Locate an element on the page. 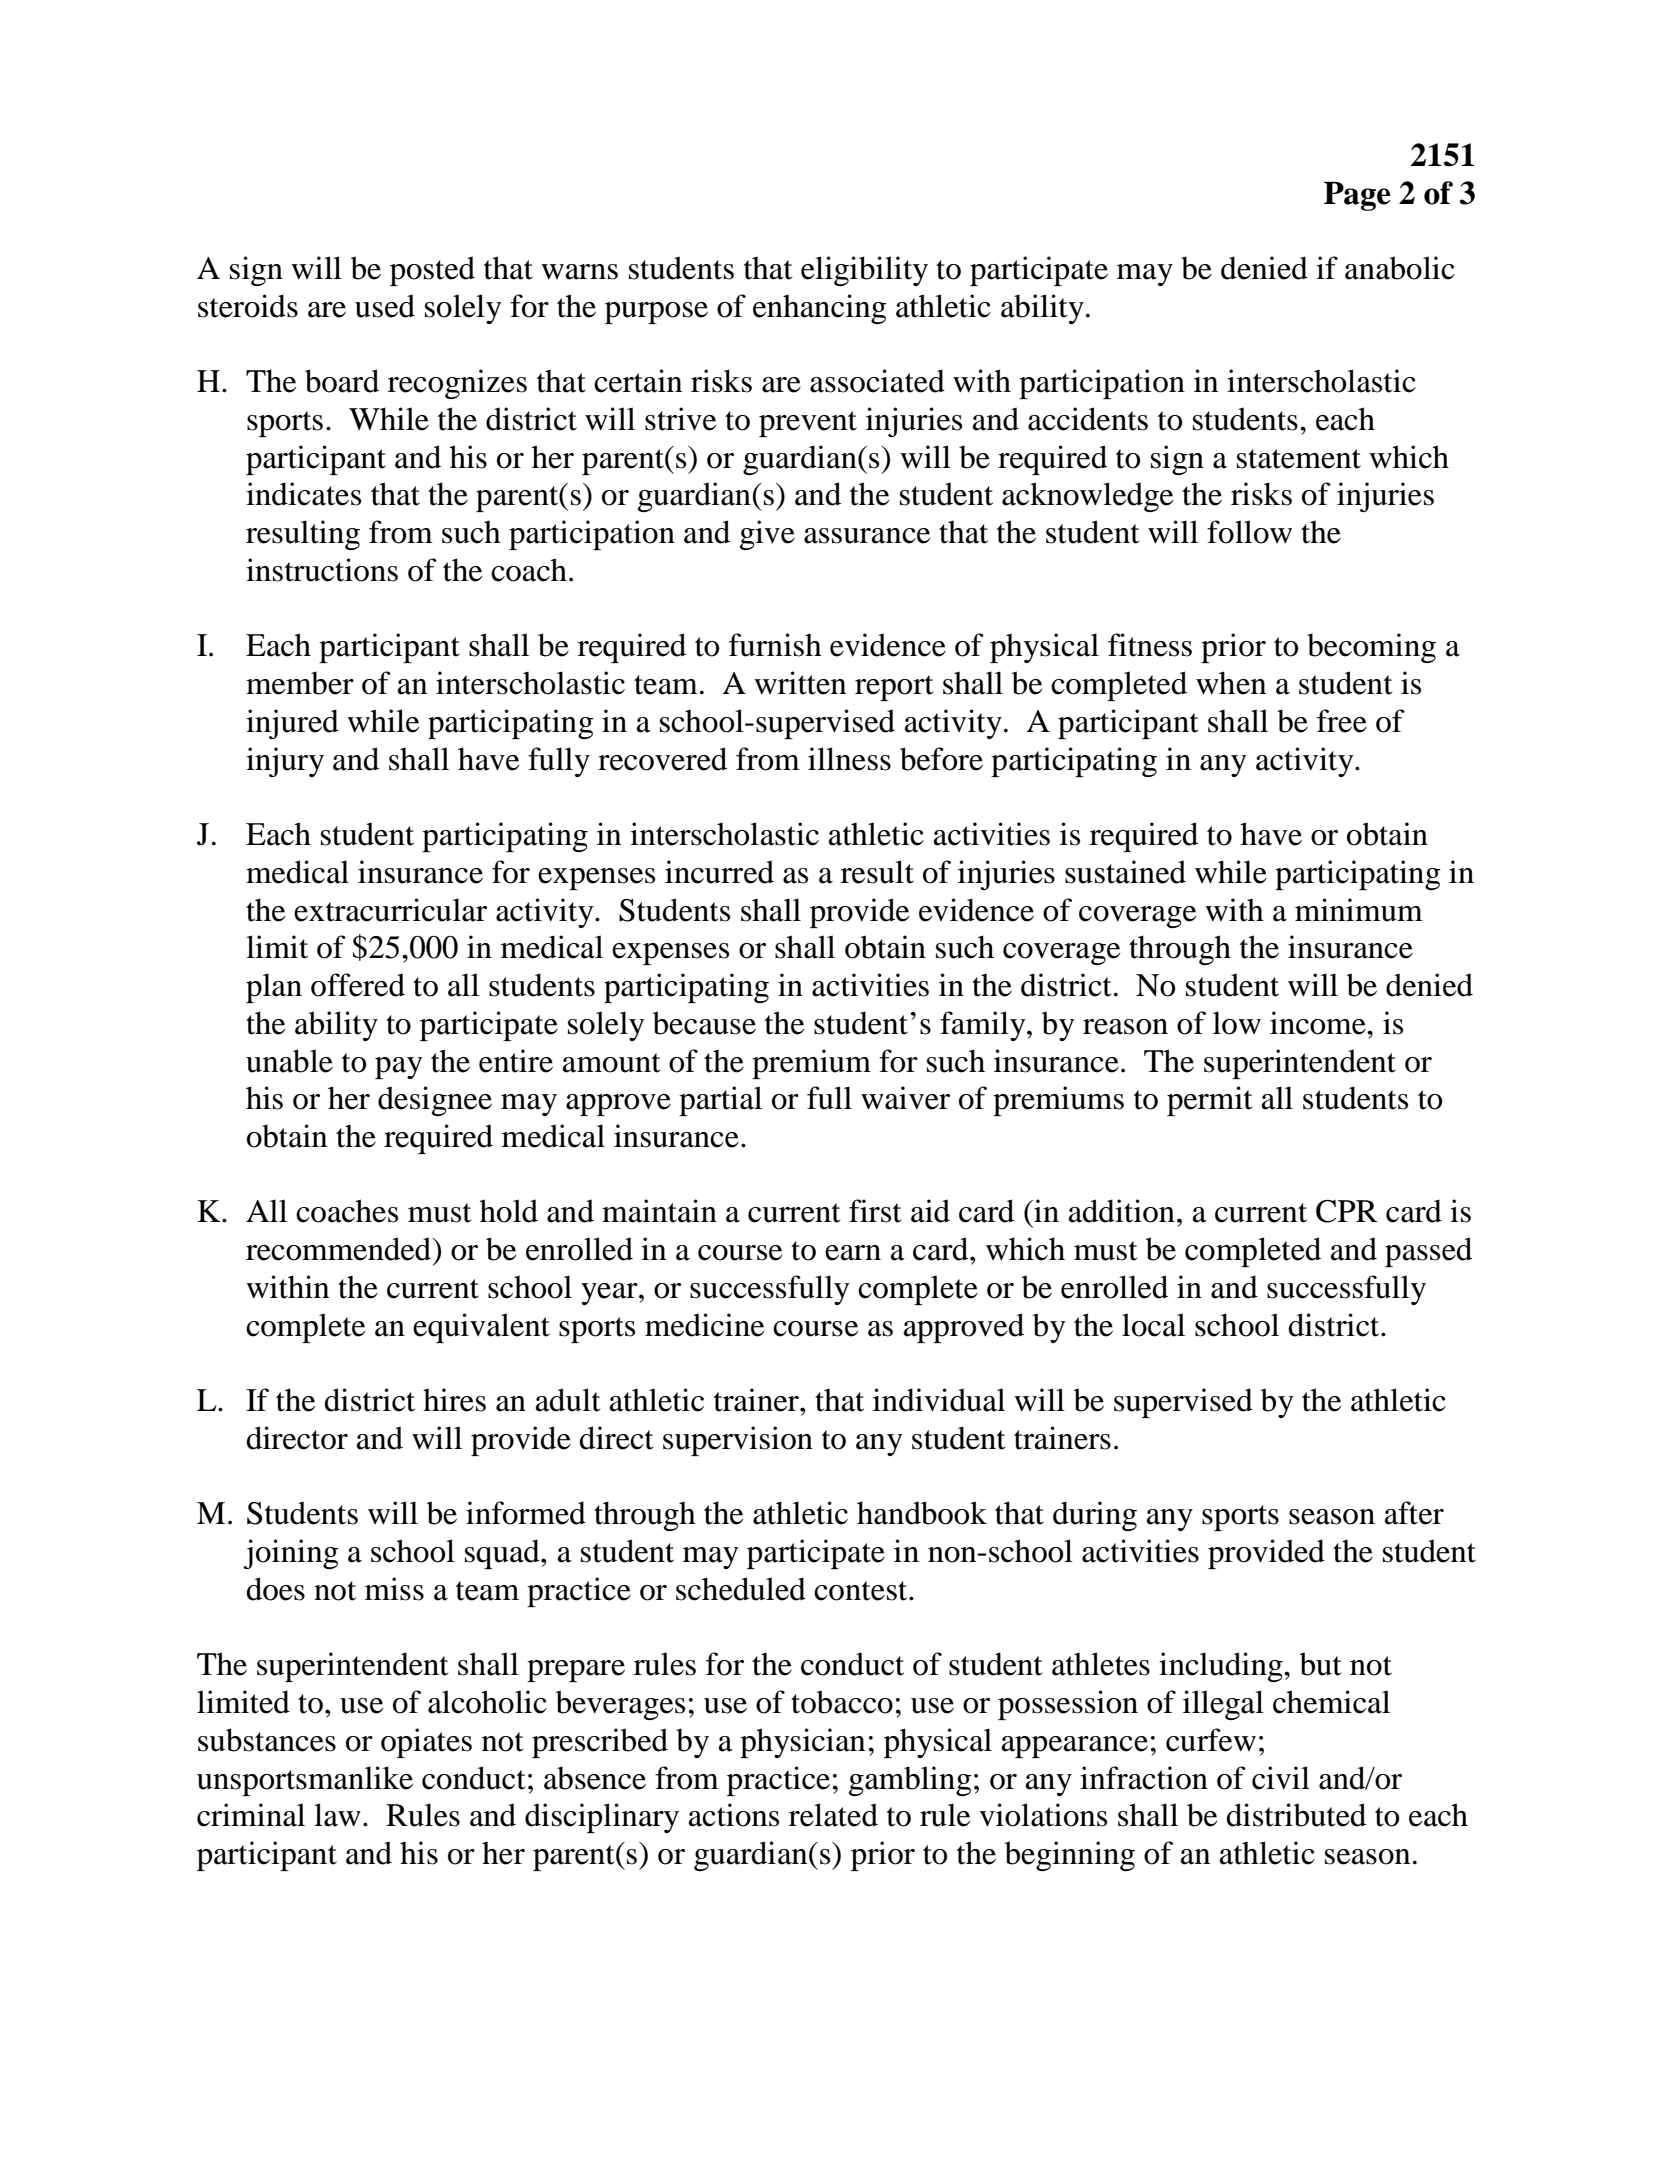 This image has width=1673, height=2166. illness is located at coordinates (849, 759).
